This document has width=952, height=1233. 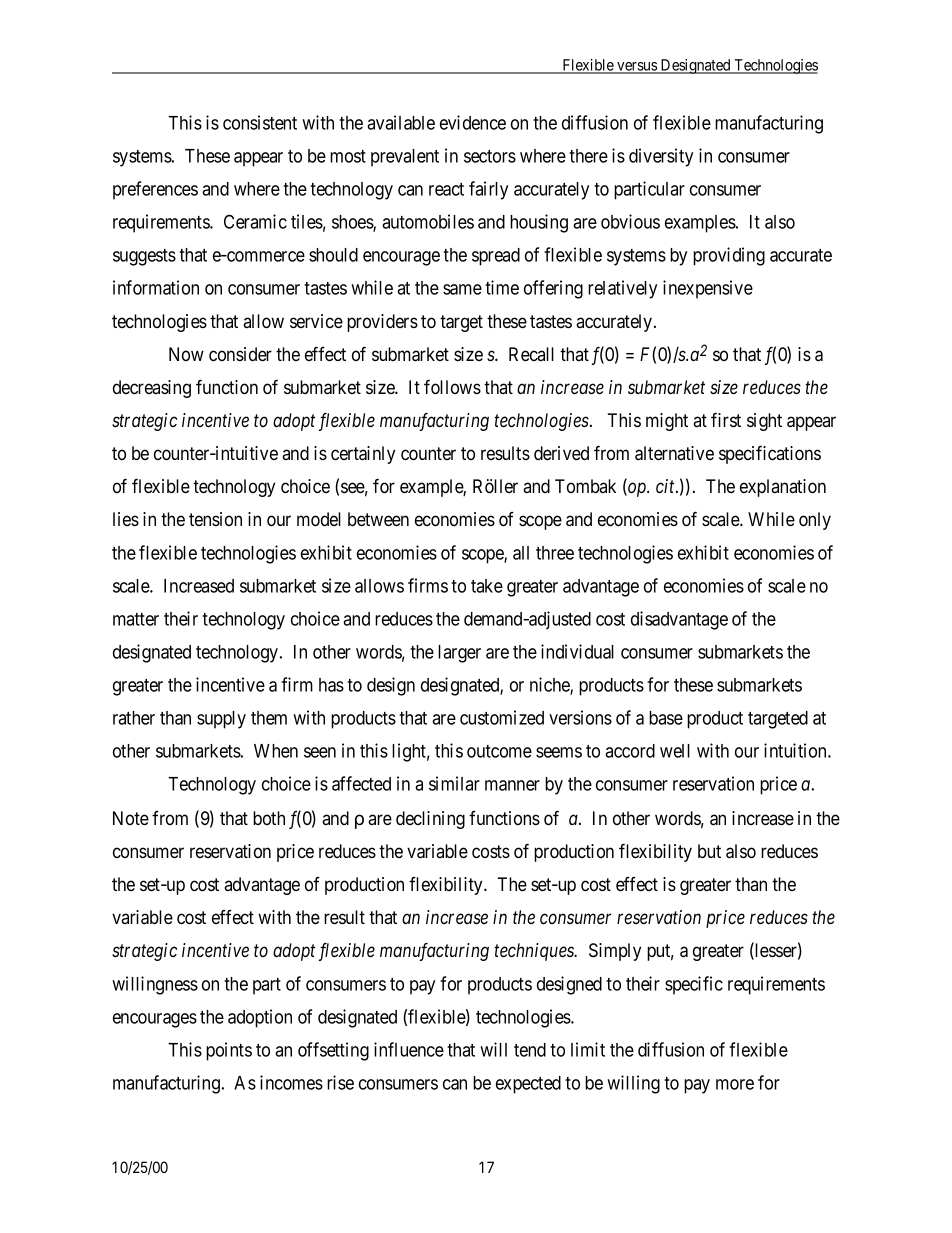 What do you see at coordinates (229, 1051) in the document?
I see `points` at bounding box center [229, 1051].
